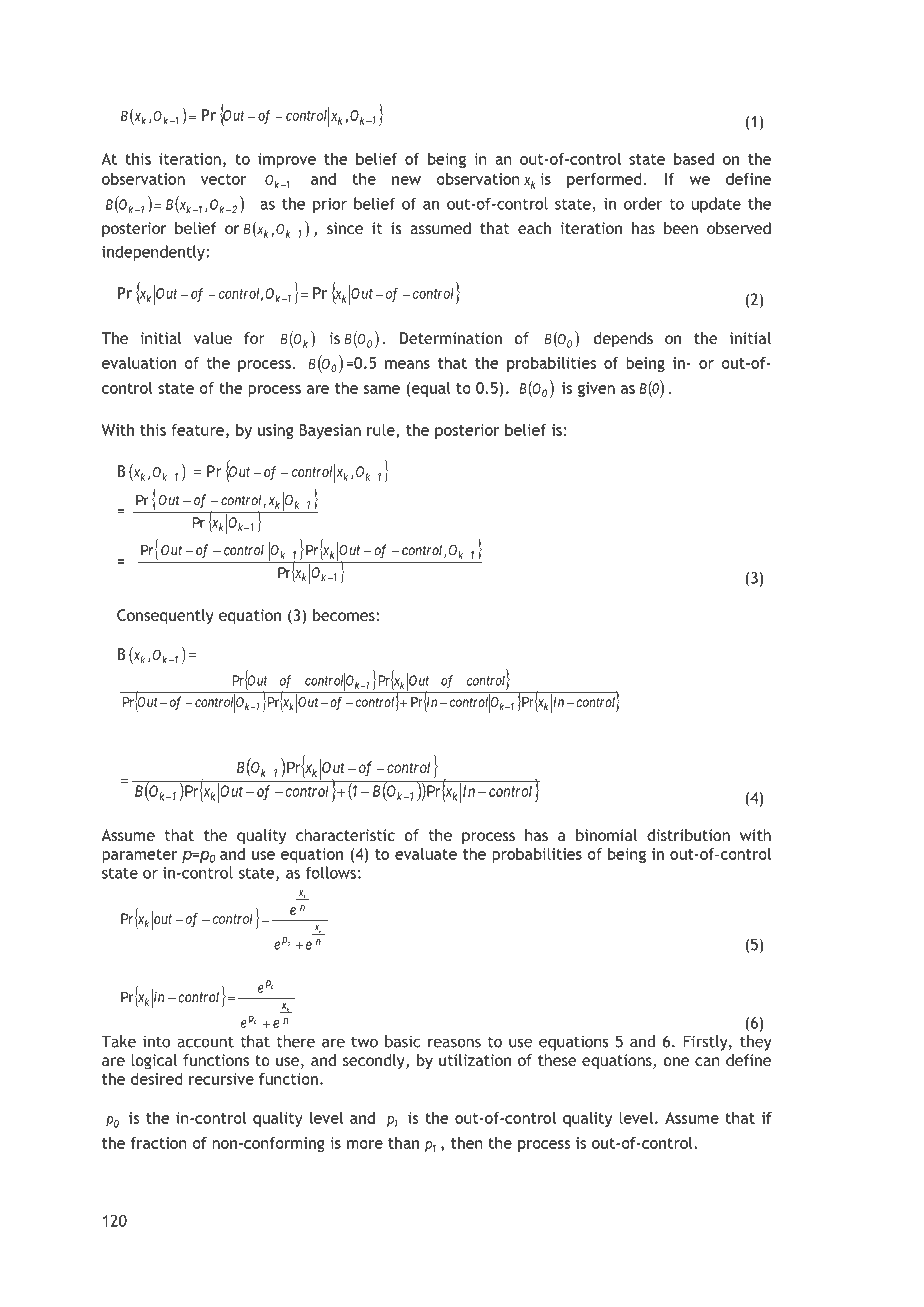  I want to click on characteristic, so click(345, 835).
